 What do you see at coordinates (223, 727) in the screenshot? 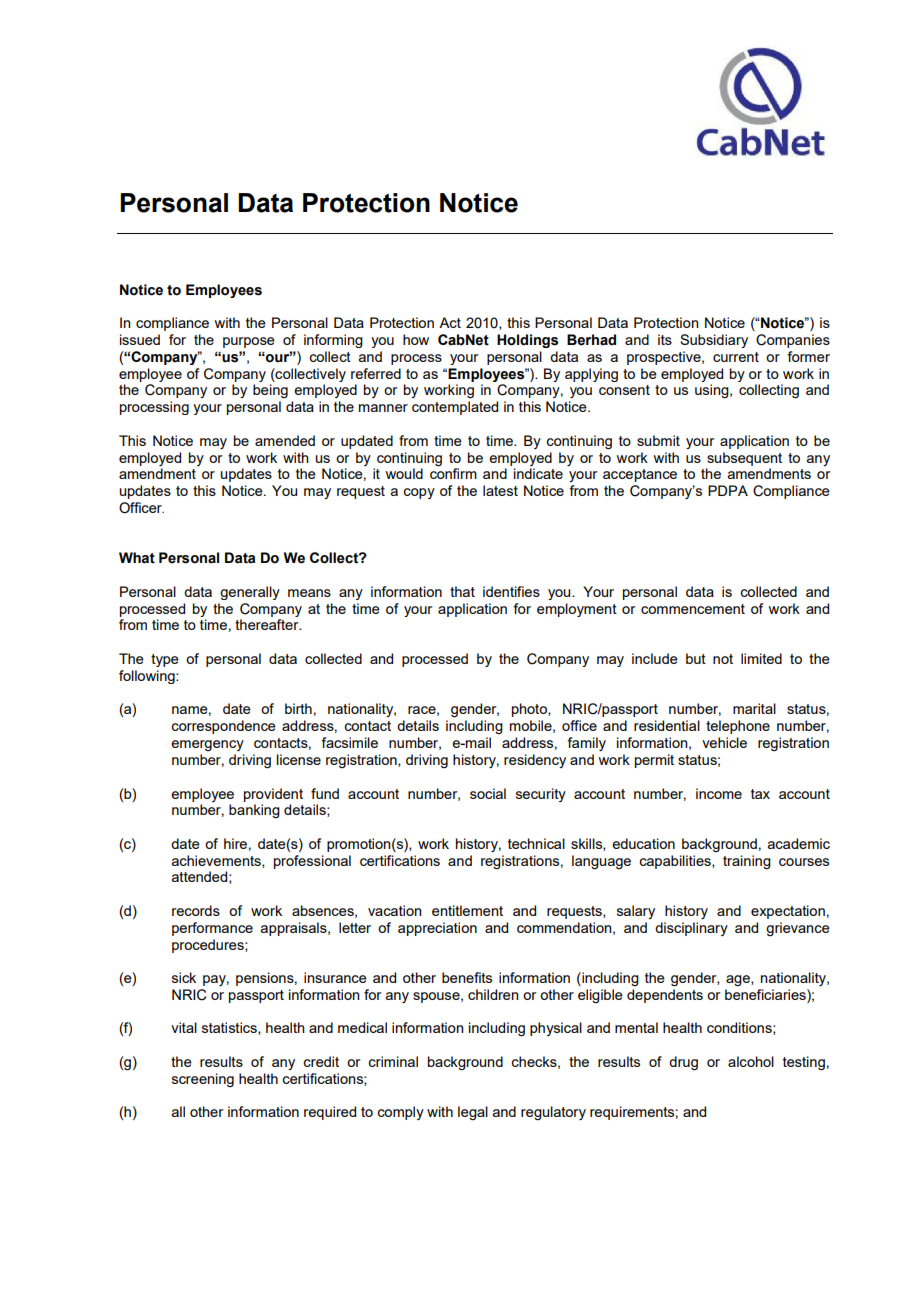
I see `correspondence` at bounding box center [223, 727].
